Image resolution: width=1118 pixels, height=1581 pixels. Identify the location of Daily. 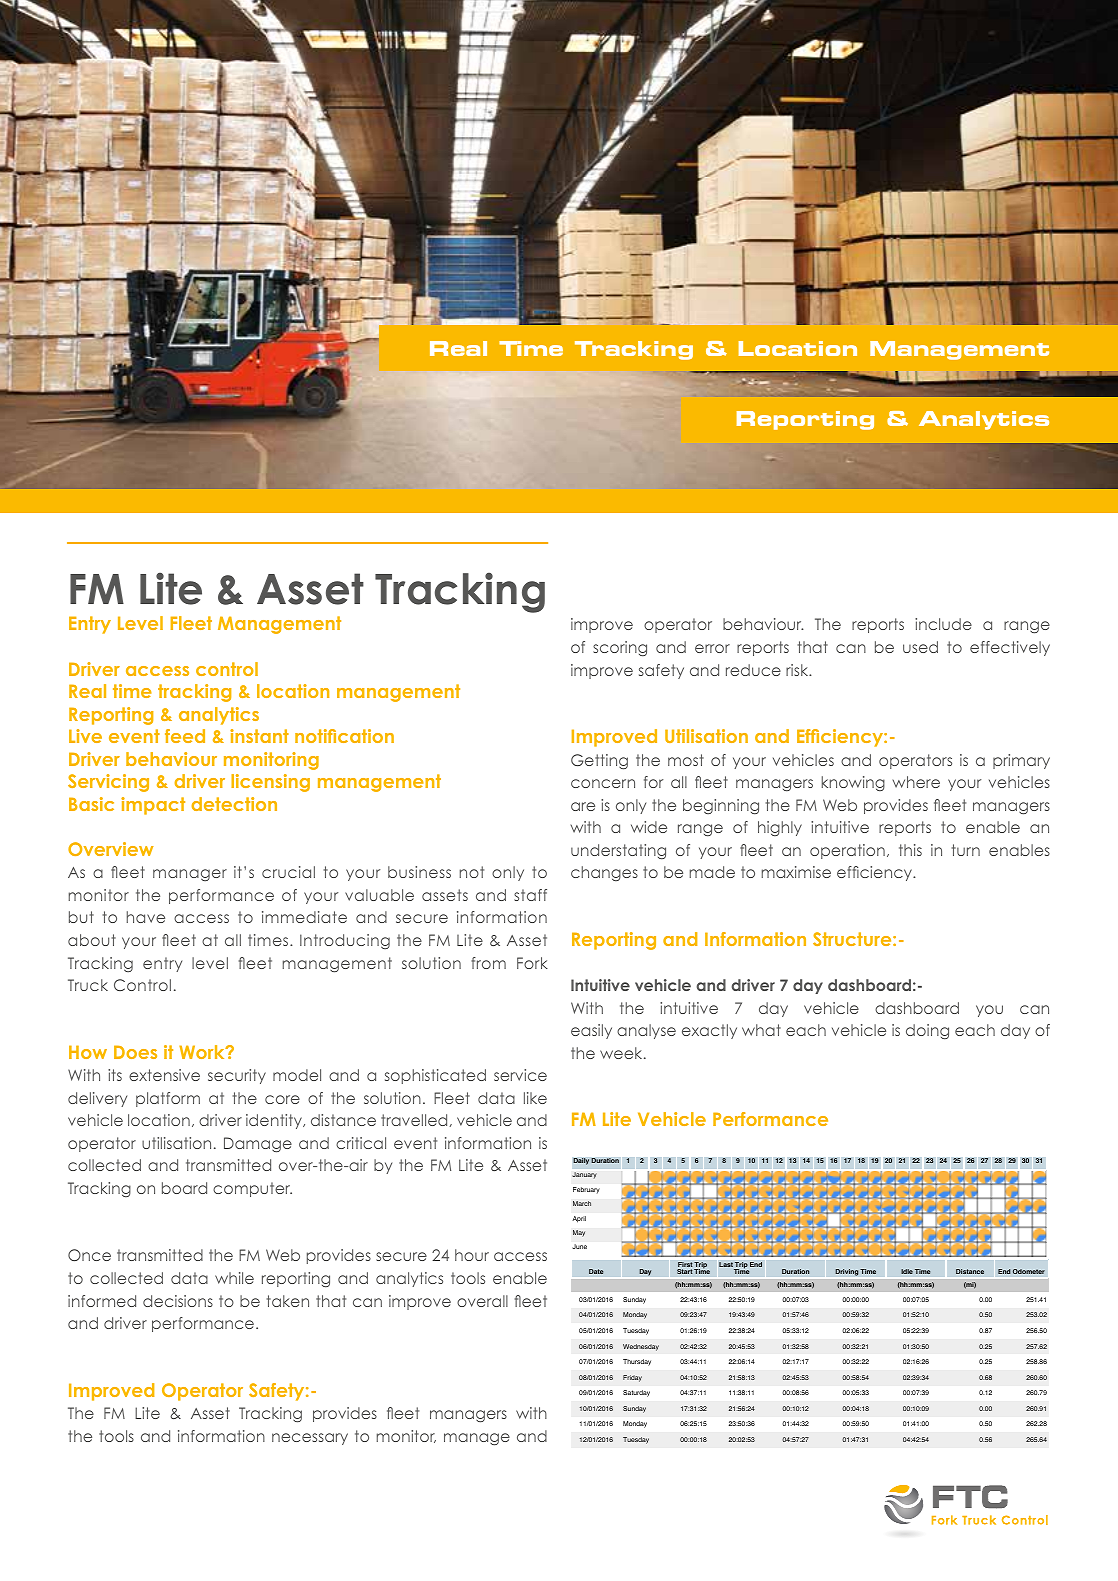
(581, 1161).
